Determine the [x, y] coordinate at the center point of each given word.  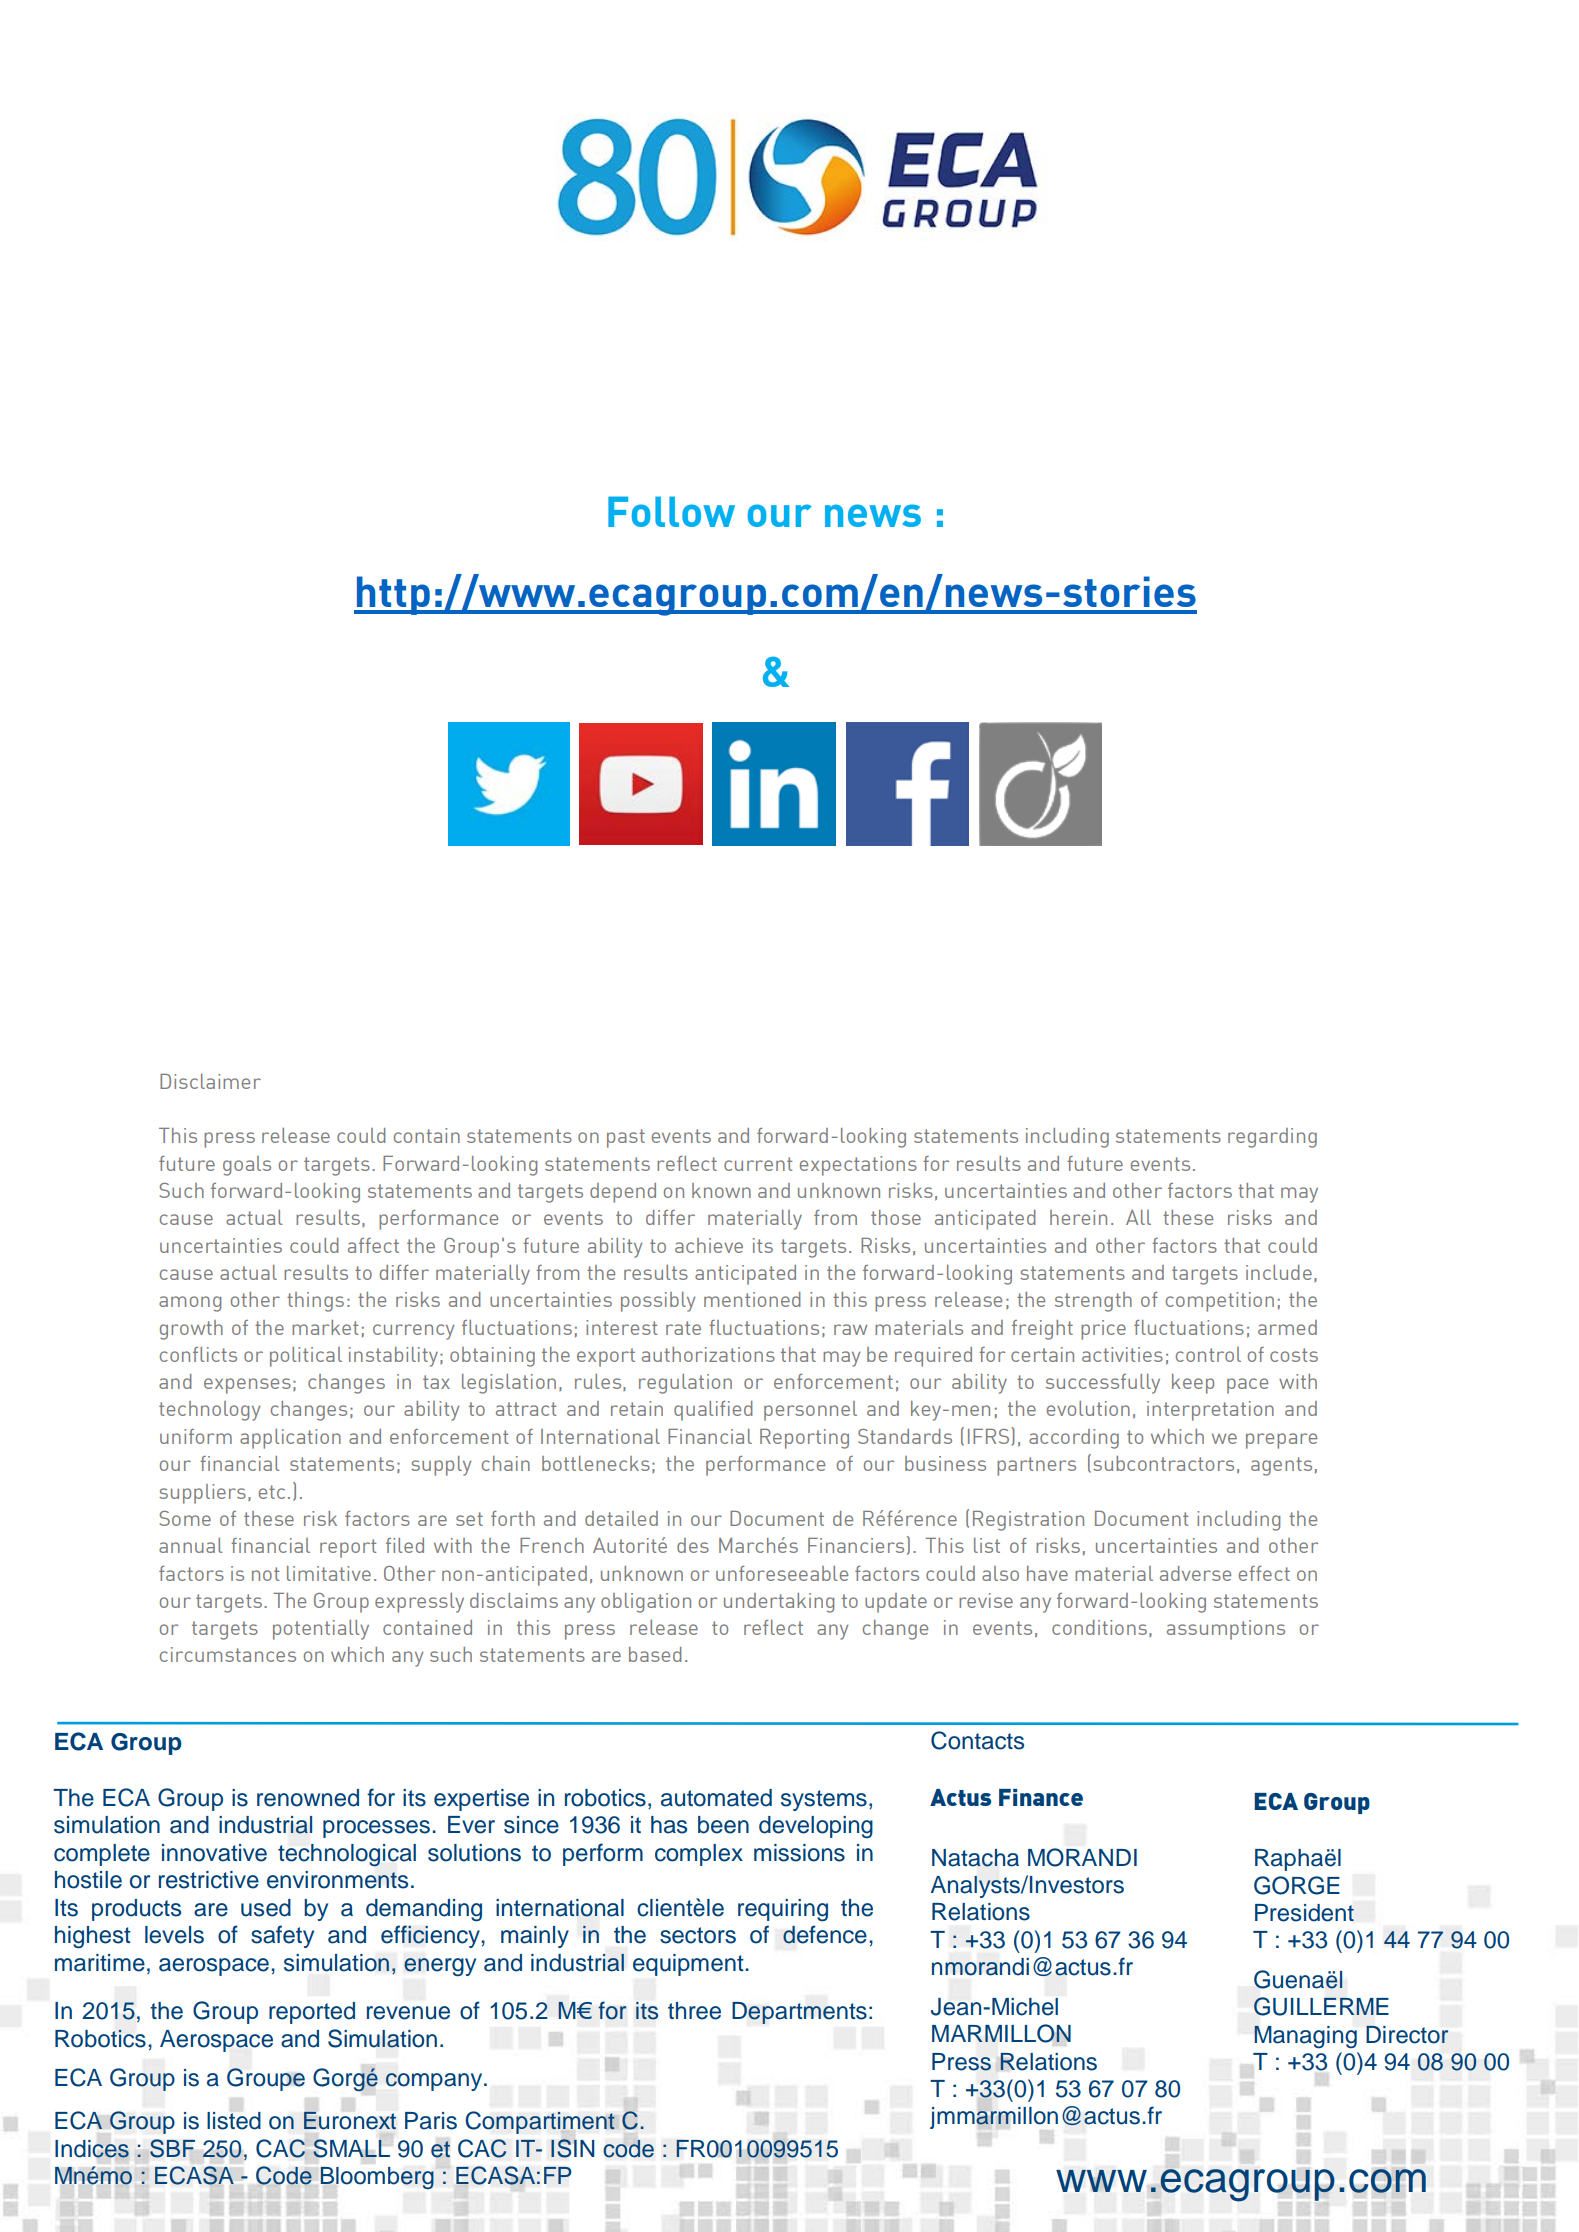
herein [1078, 1217]
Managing [1305, 2037]
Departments [799, 2013]
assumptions [1226, 1630]
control [1208, 1354]
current [758, 1164]
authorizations [708, 1354]
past [626, 1138]
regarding [1272, 1138]
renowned [308, 1798]
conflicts [198, 1354]
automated [716, 1798]
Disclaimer [210, 1081]
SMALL [351, 2148]
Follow [671, 511]
